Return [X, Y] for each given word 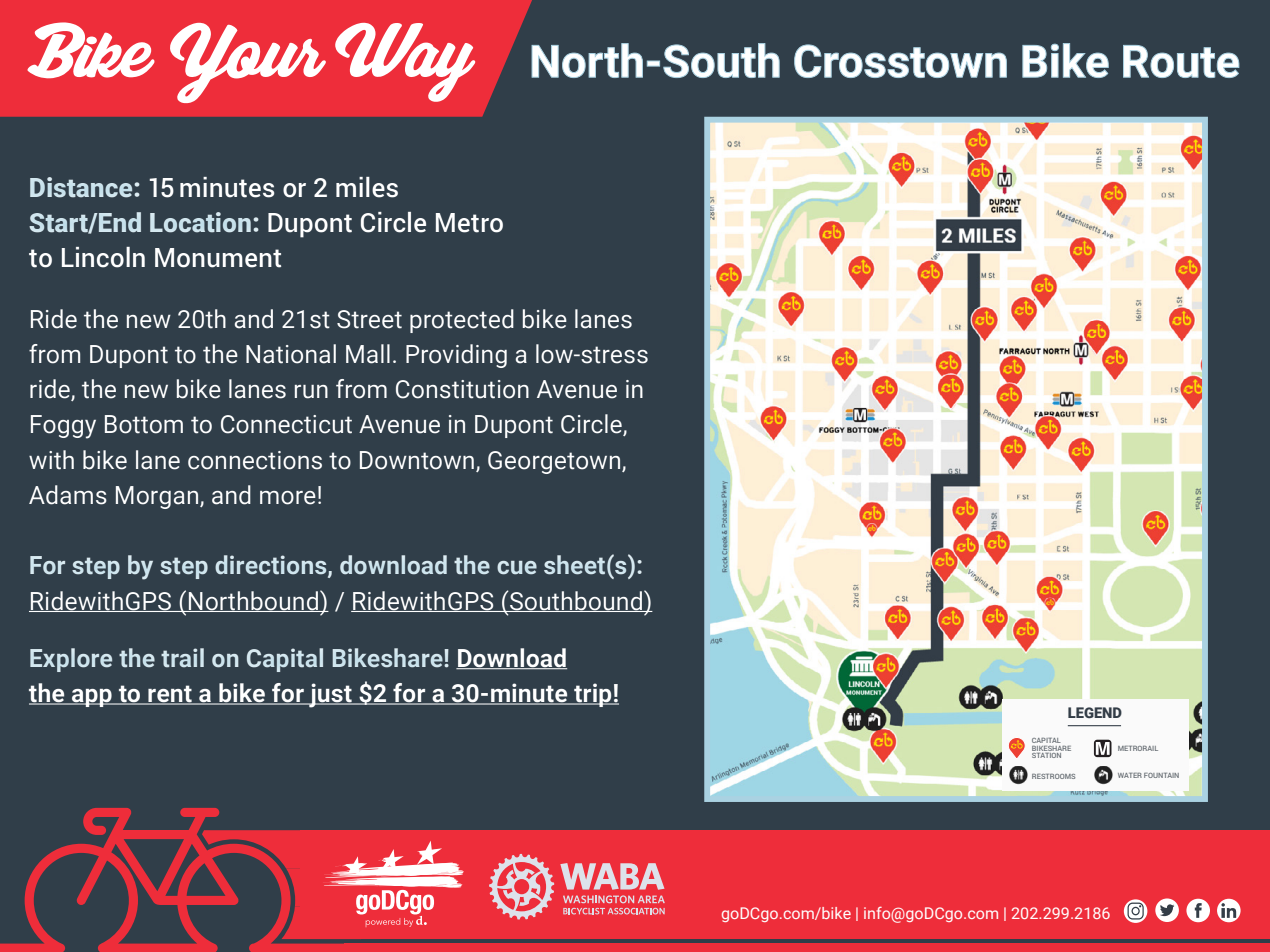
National [291, 354]
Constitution [462, 389]
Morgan [158, 497]
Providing [456, 356]
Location [200, 222]
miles [367, 187]
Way [405, 62]
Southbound [576, 601]
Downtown [417, 460]
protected [462, 321]
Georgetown [555, 462]
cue [517, 568]
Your [248, 63]
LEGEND [1095, 712]
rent [170, 695]
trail [182, 658]
